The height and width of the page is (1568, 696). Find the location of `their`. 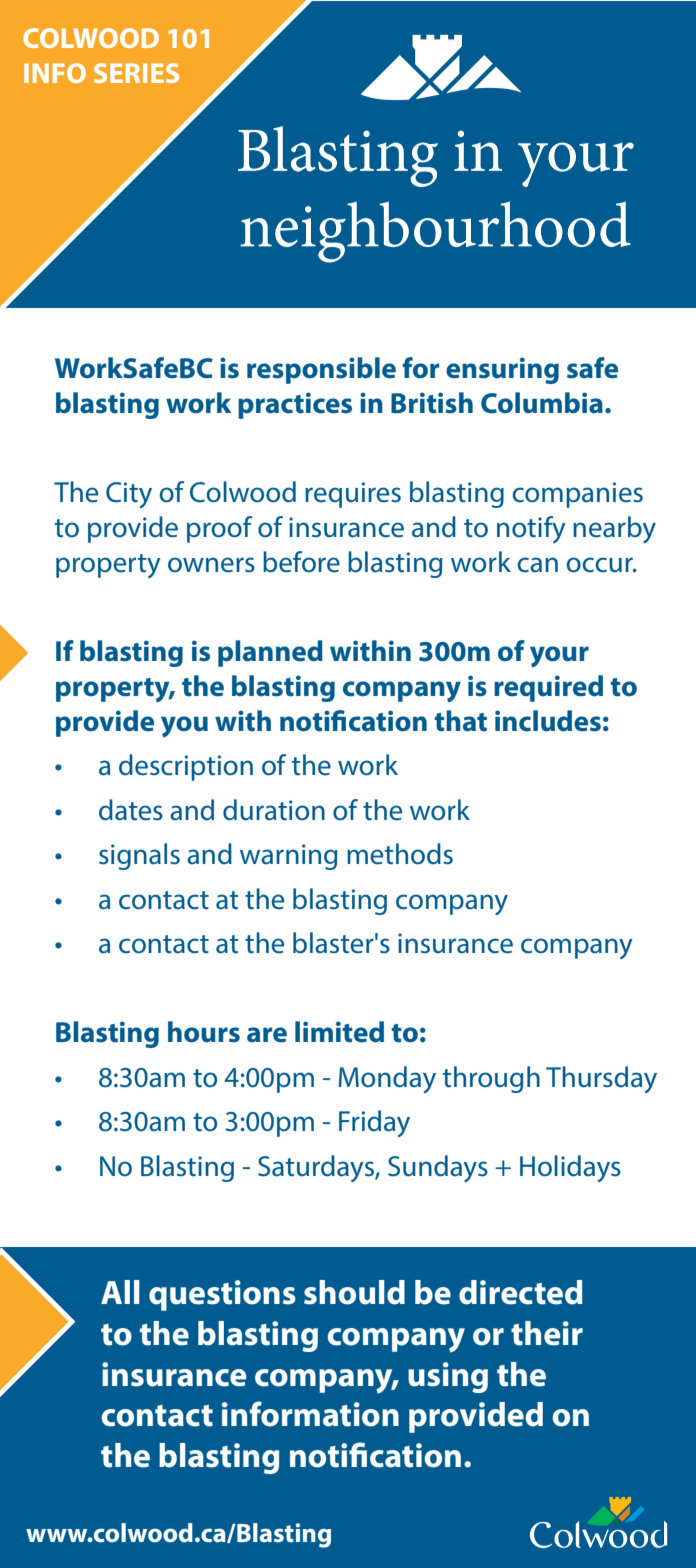

their is located at coordinates (547, 1333).
